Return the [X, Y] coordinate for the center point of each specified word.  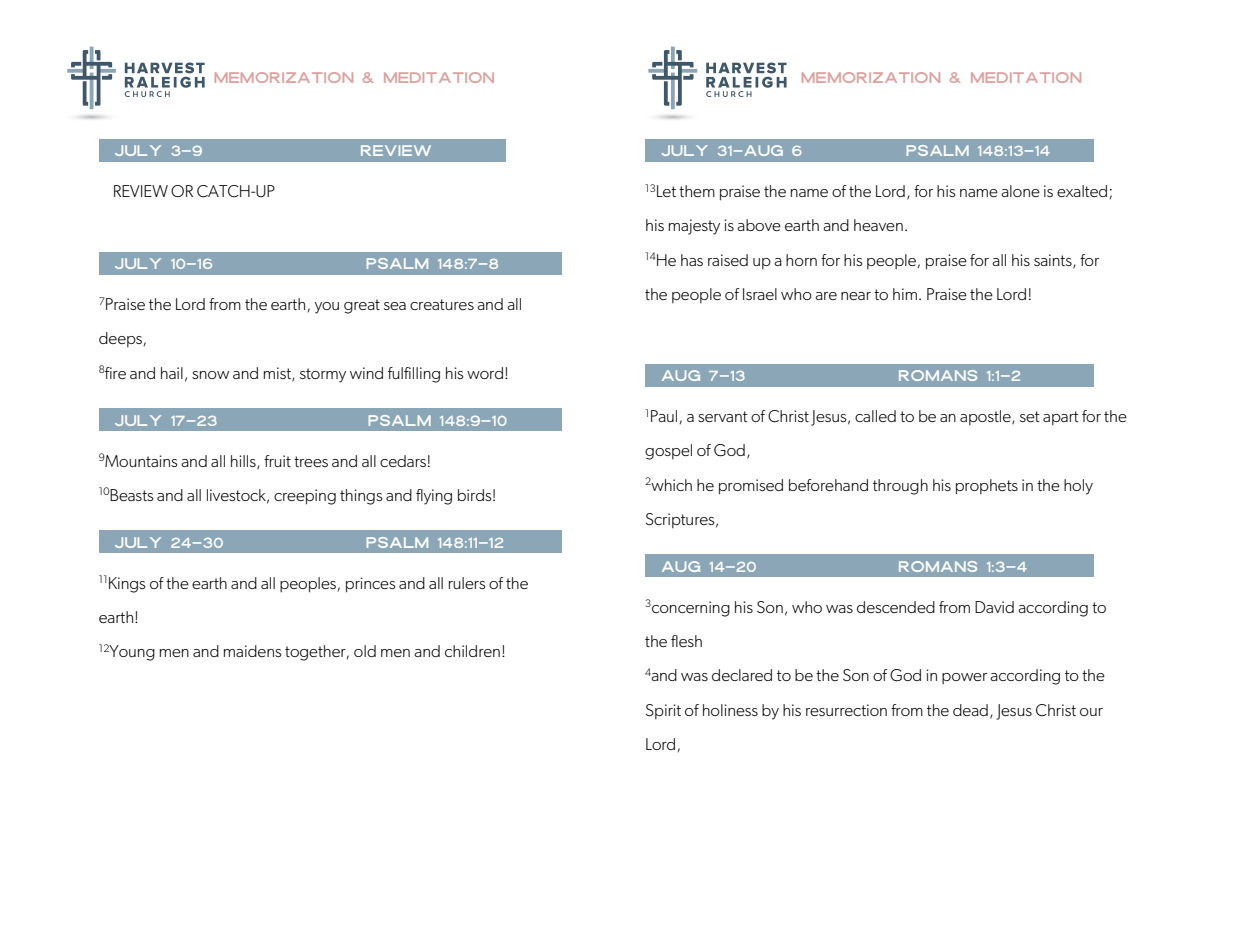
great [362, 306]
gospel [668, 452]
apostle [986, 417]
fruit [277, 461]
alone [1020, 191]
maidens [253, 651]
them [697, 191]
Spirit [663, 711]
